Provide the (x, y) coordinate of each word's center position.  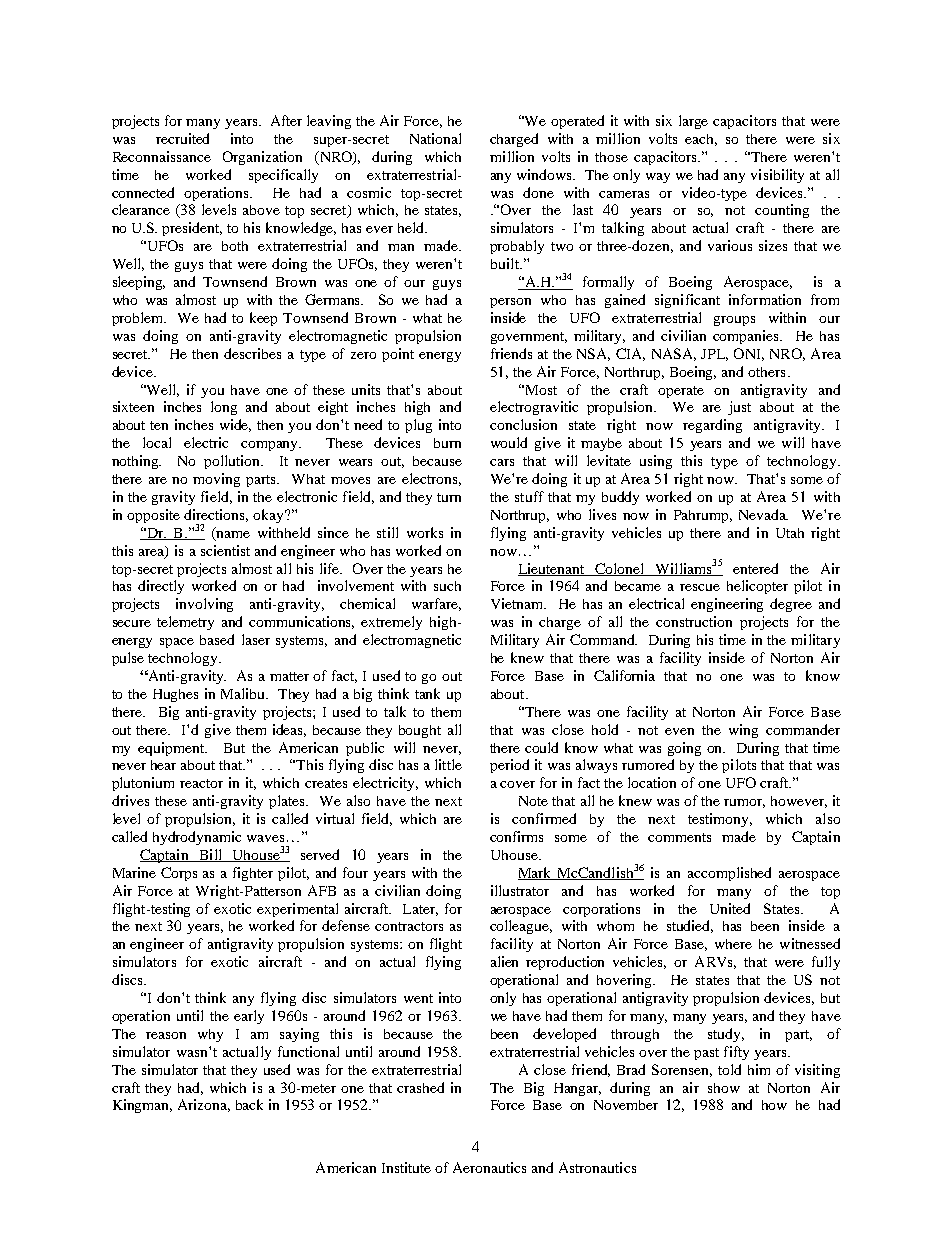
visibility (777, 176)
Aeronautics (489, 1167)
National (435, 138)
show (724, 1088)
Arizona (204, 1105)
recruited (182, 138)
